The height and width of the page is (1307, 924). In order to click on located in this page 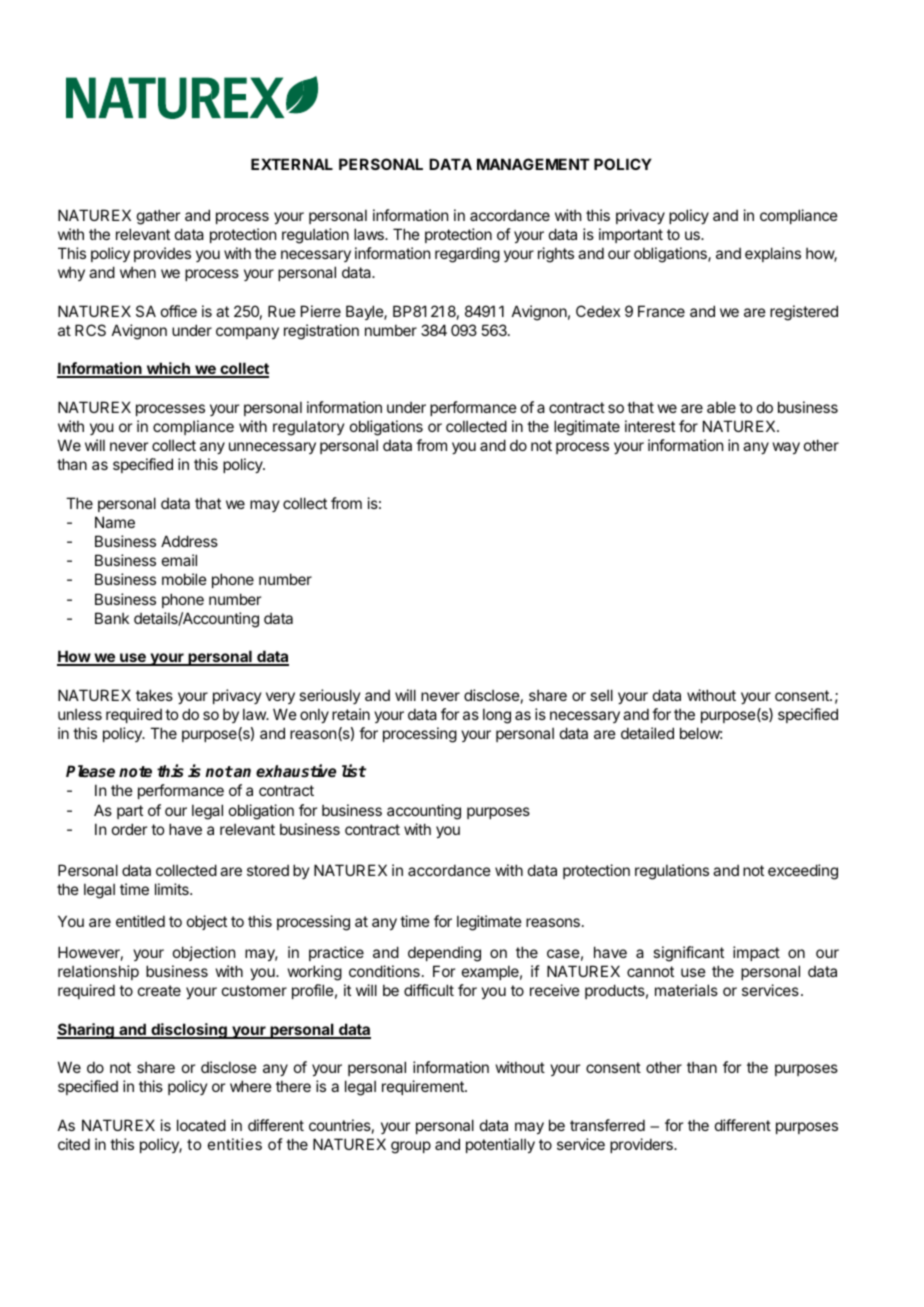, I will do `click(201, 1125)`.
